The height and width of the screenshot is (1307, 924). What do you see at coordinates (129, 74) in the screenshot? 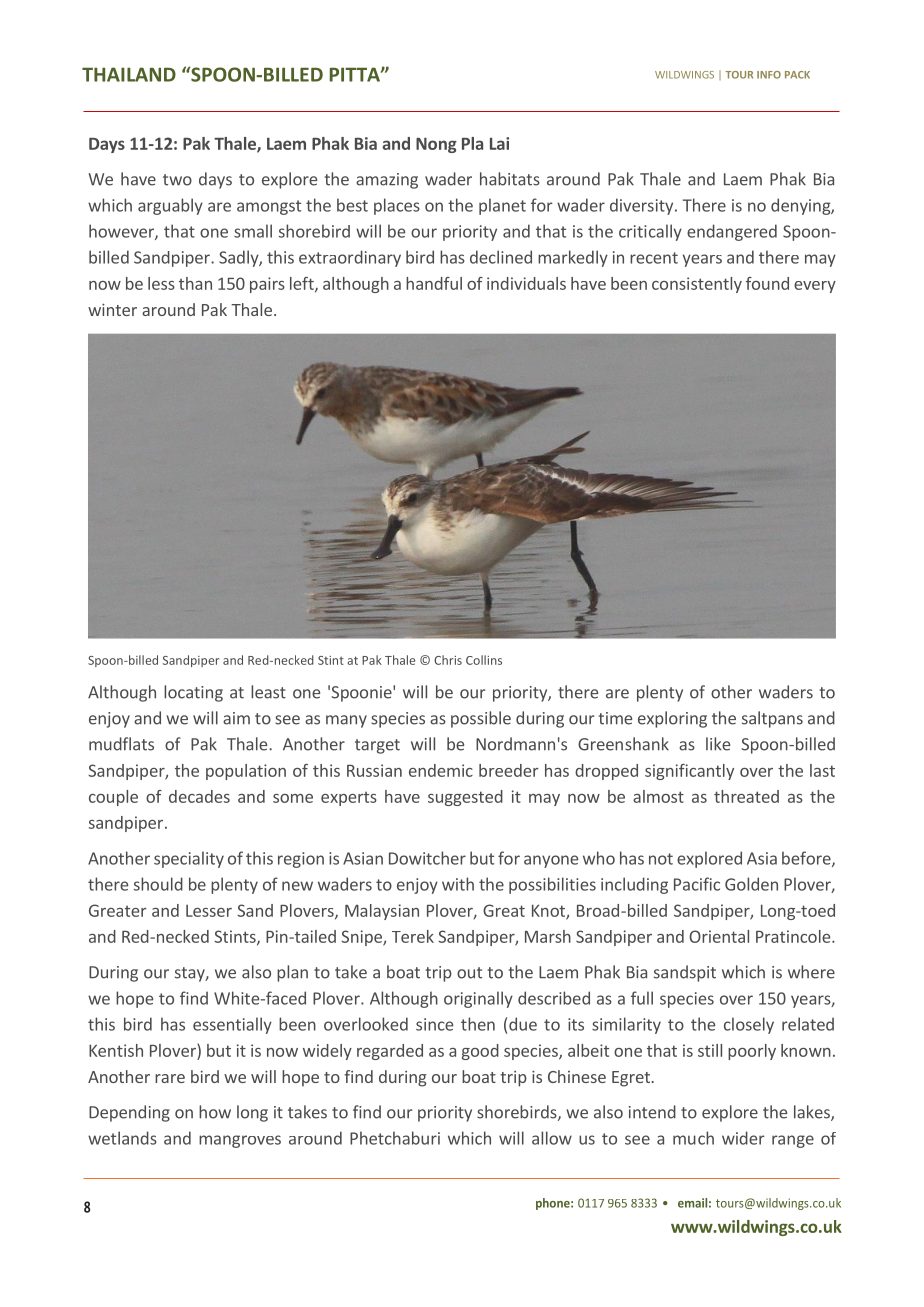
I see `THAILAND` at bounding box center [129, 74].
